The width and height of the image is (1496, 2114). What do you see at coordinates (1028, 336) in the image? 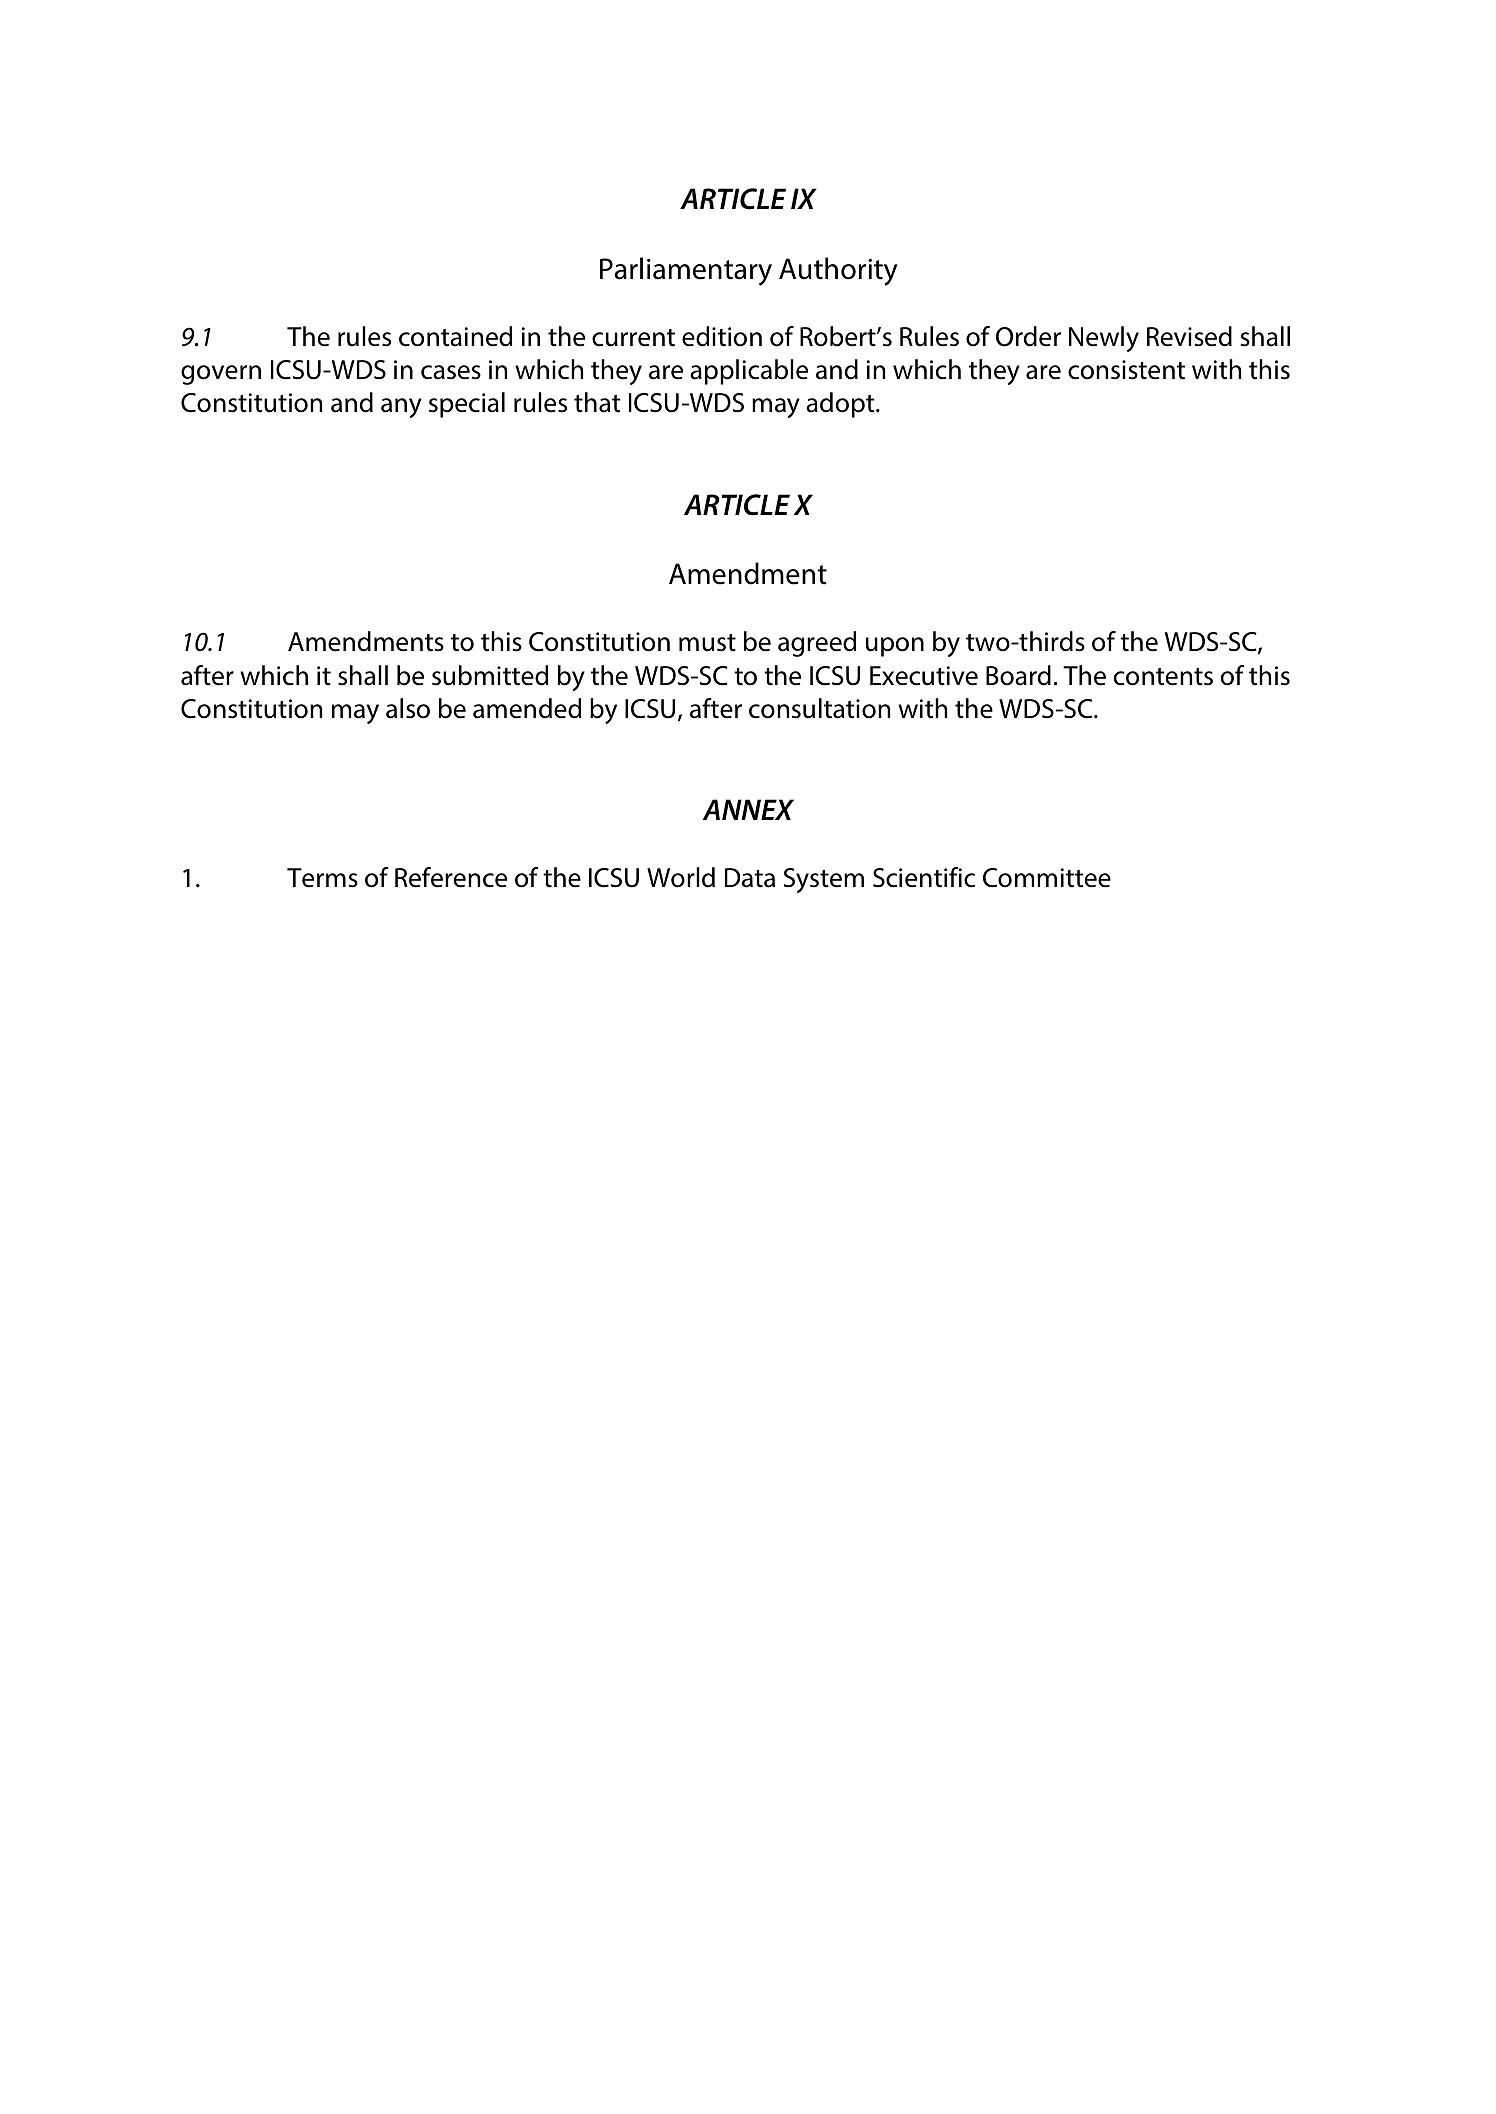
I see `Order` at bounding box center [1028, 336].
